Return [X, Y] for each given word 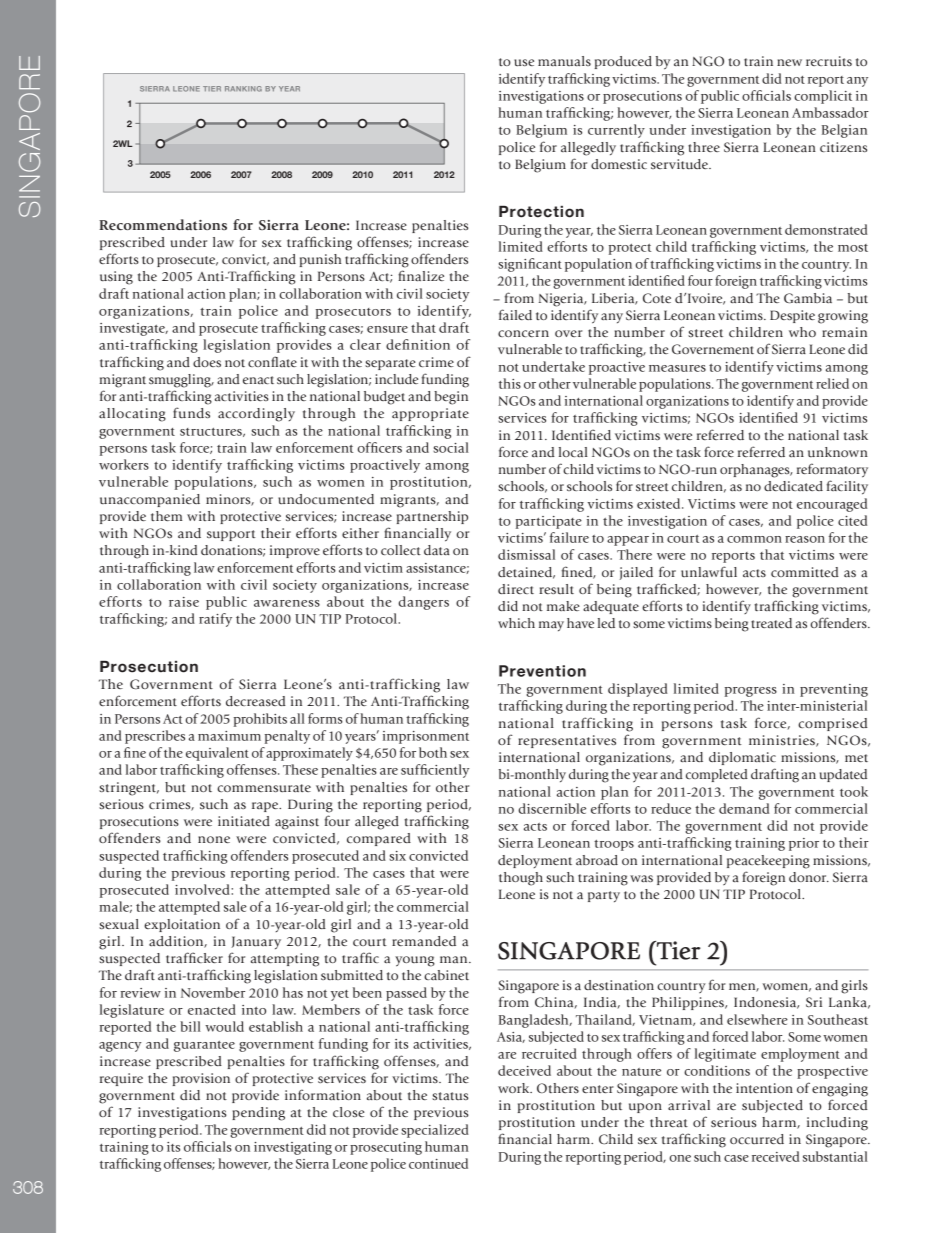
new [789, 62]
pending [258, 1114]
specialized [435, 1131]
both [433, 752]
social [451, 447]
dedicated [793, 486]
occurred [757, 1139]
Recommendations [163, 224]
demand [744, 808]
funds [191, 412]
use [524, 62]
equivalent [217, 754]
